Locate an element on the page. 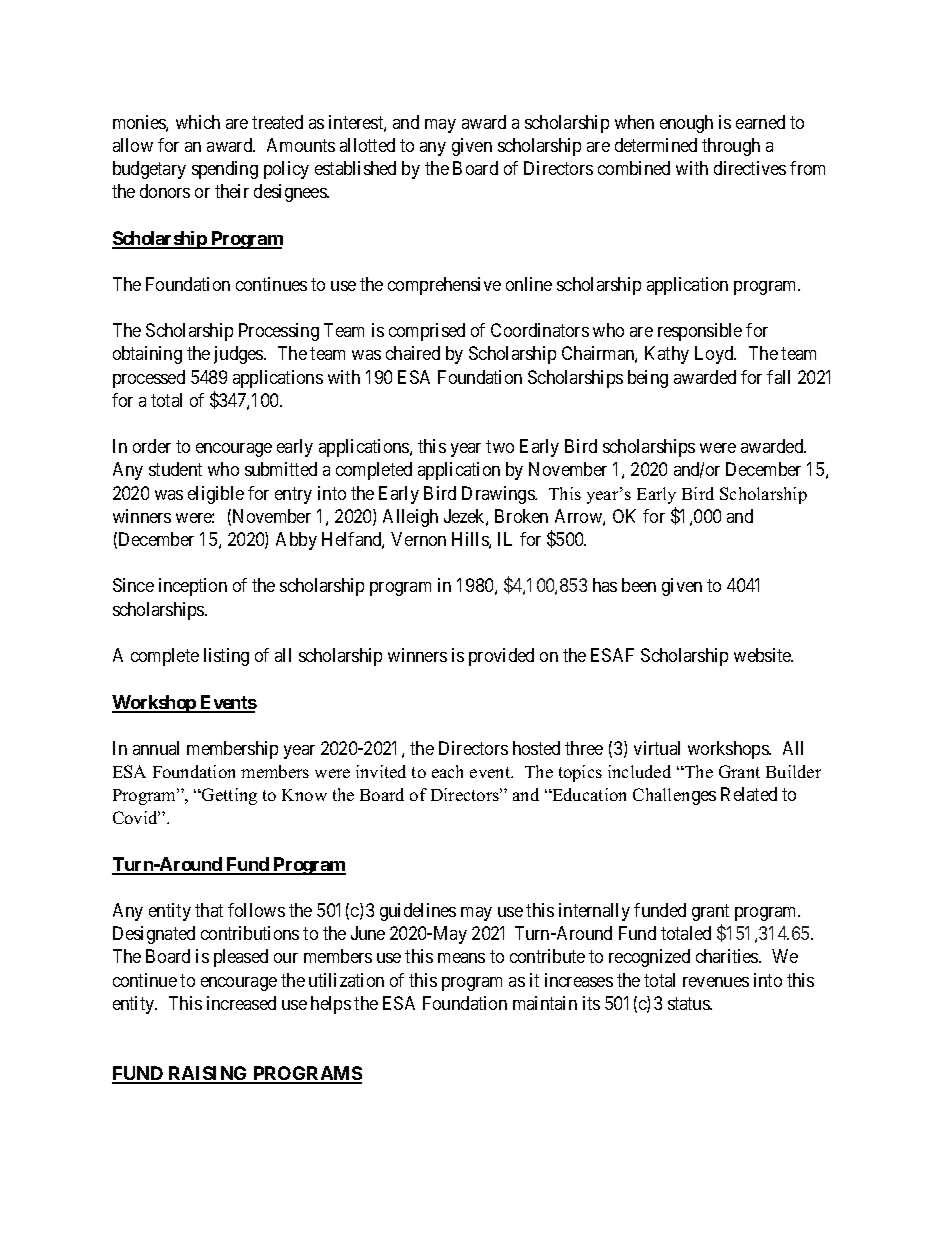 The image size is (952, 1233). provided is located at coordinates (501, 657).
